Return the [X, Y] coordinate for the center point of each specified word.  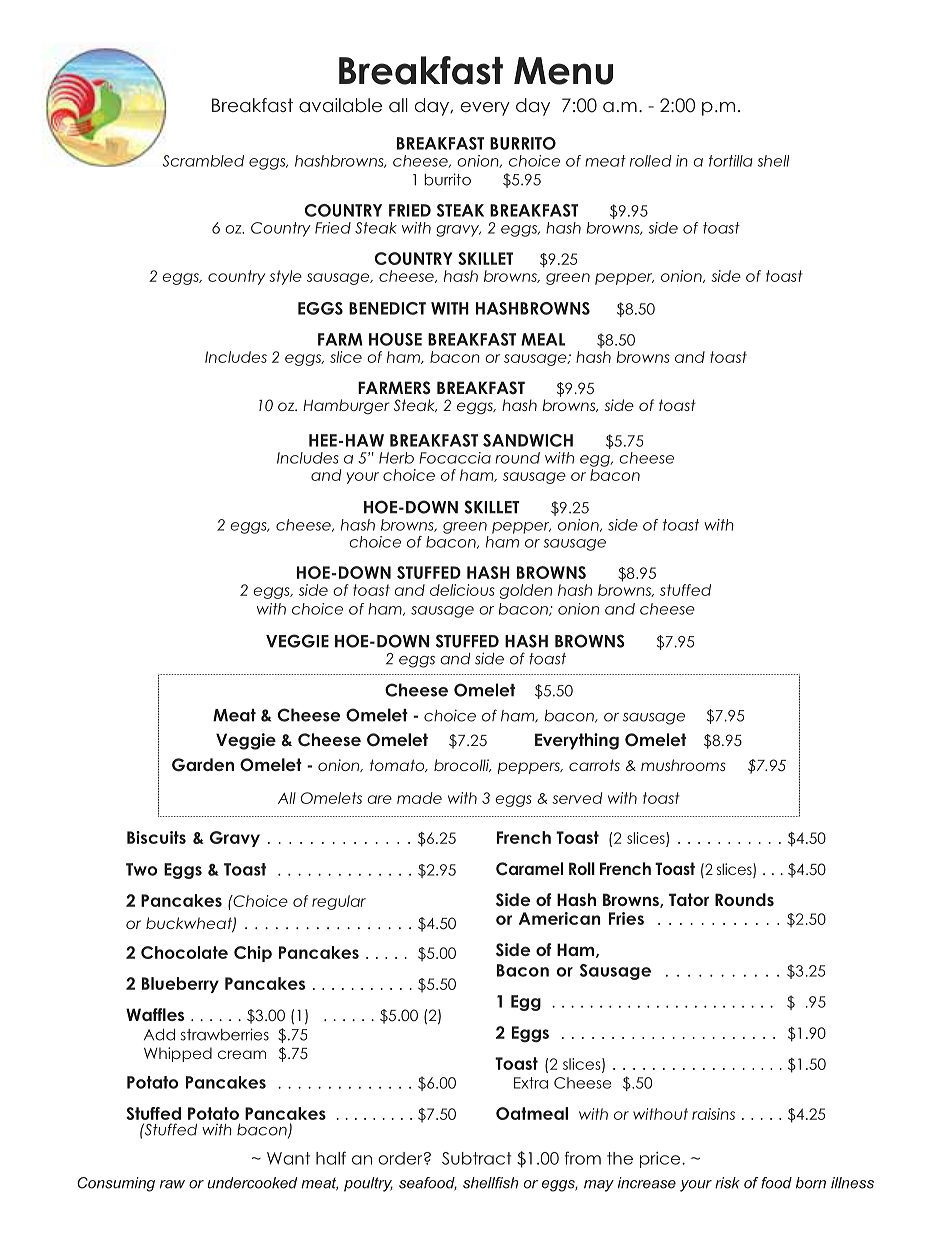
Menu [563, 71]
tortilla [731, 161]
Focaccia [455, 458]
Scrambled [203, 161]
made [419, 798]
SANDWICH [528, 440]
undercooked [252, 1183]
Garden [203, 765]
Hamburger [346, 406]
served [577, 798]
